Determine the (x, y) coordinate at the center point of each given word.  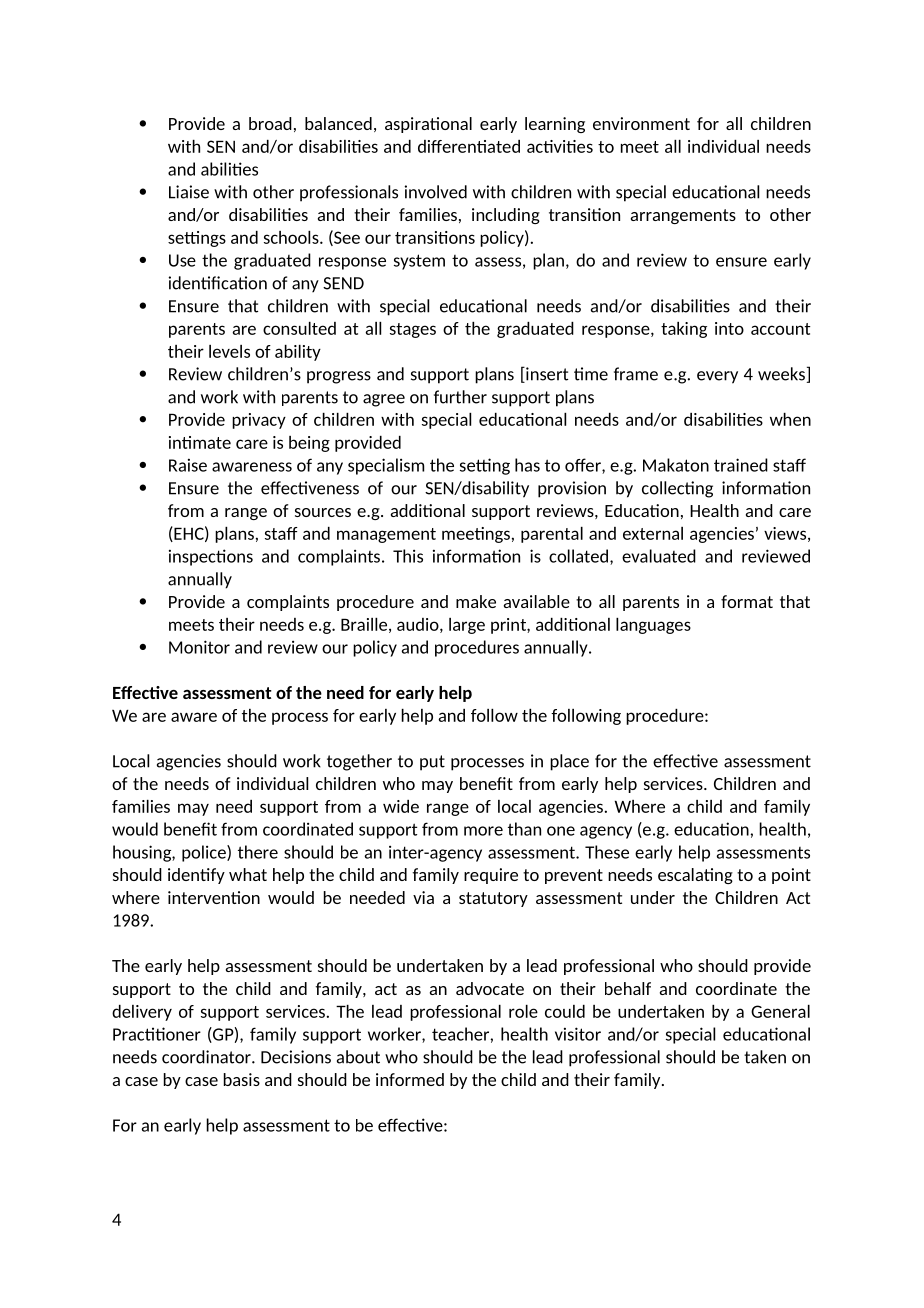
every (717, 377)
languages (653, 626)
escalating (695, 876)
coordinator (207, 1057)
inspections (211, 557)
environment (641, 123)
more (483, 831)
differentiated (469, 146)
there (258, 852)
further (460, 397)
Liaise (189, 192)
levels (229, 351)
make (476, 601)
